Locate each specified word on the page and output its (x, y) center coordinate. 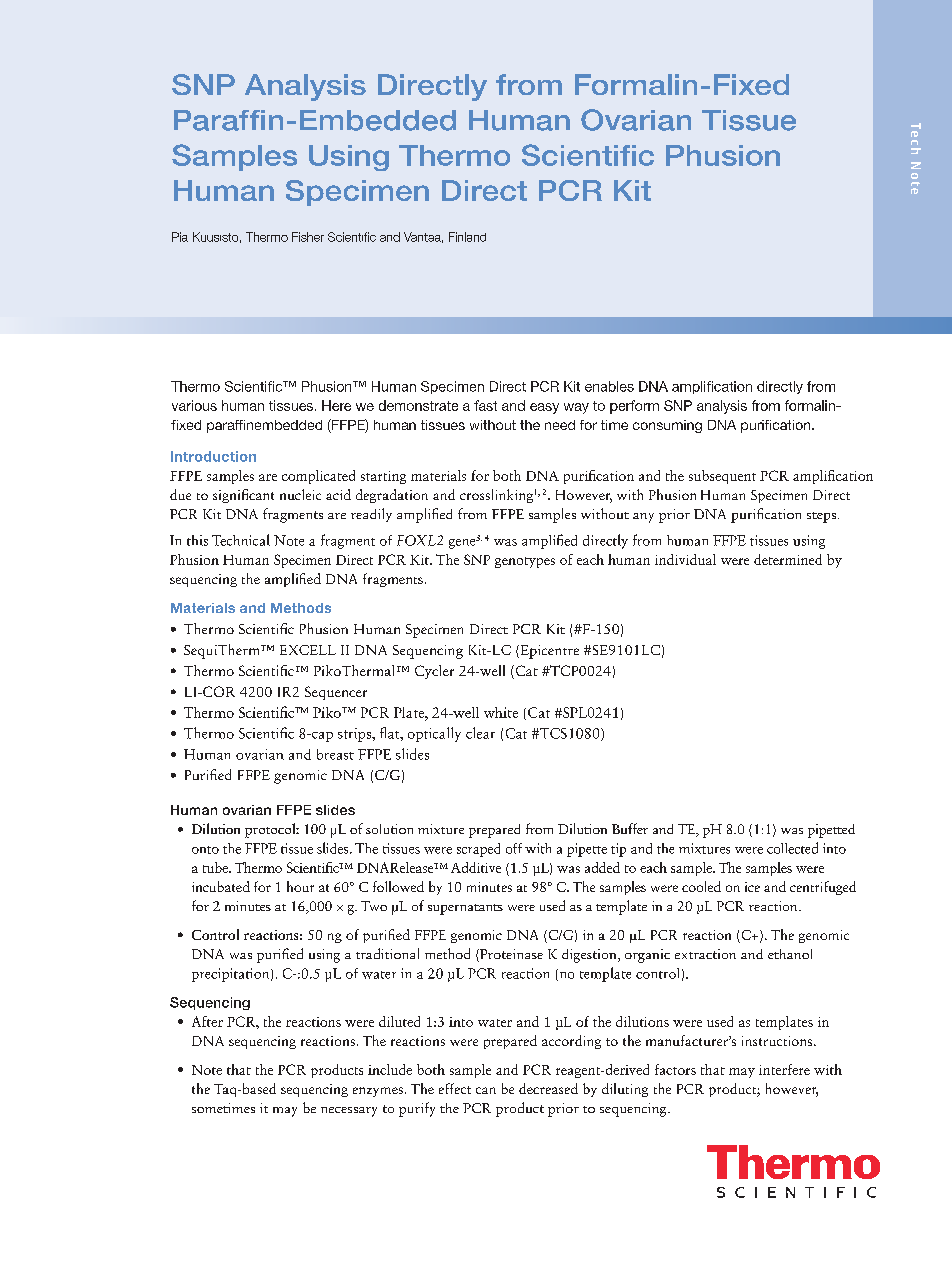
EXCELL (308, 650)
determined (788, 559)
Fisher (308, 237)
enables (609, 386)
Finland (467, 237)
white (501, 712)
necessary (349, 1112)
